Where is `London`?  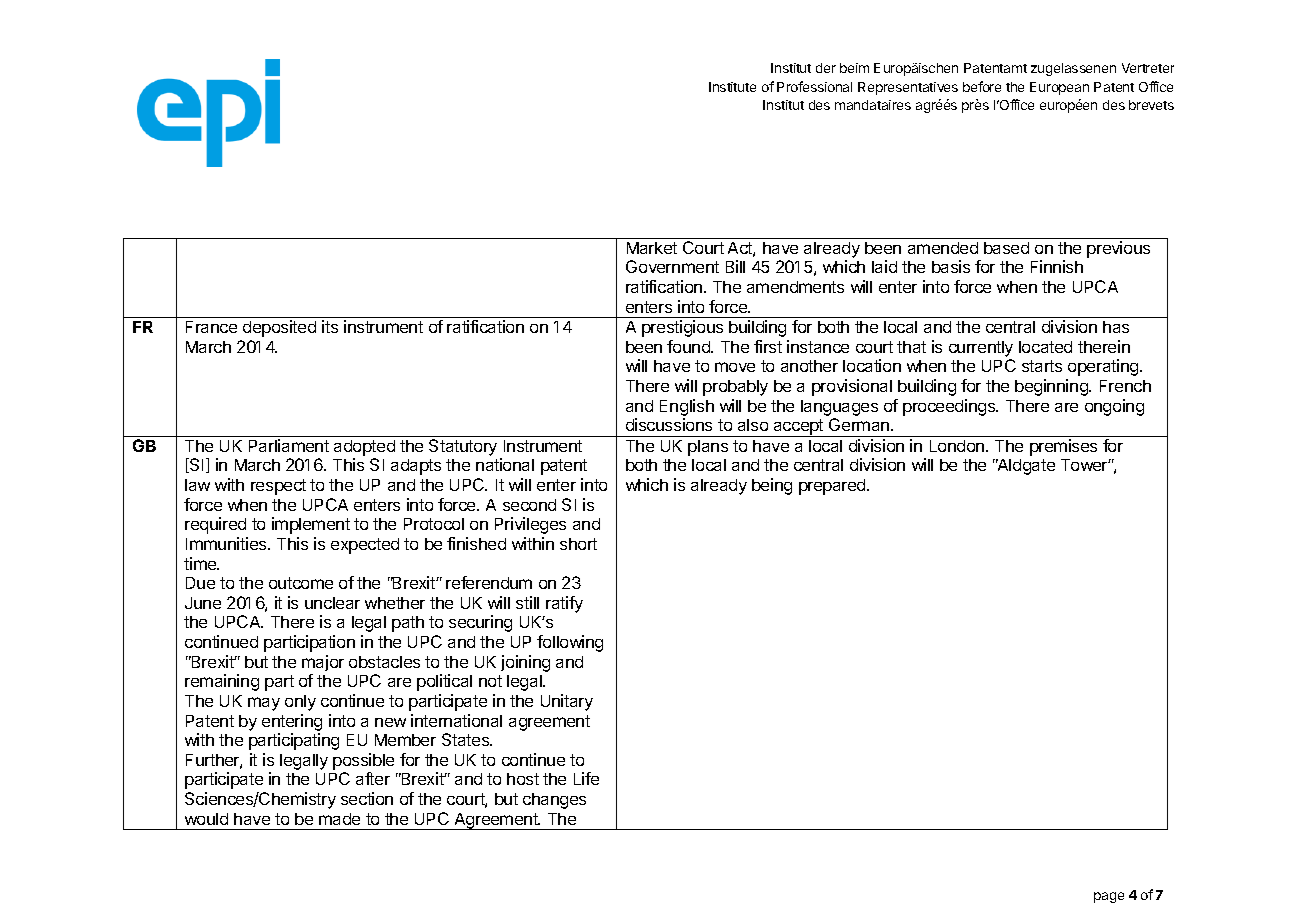 London is located at coordinates (957, 446).
